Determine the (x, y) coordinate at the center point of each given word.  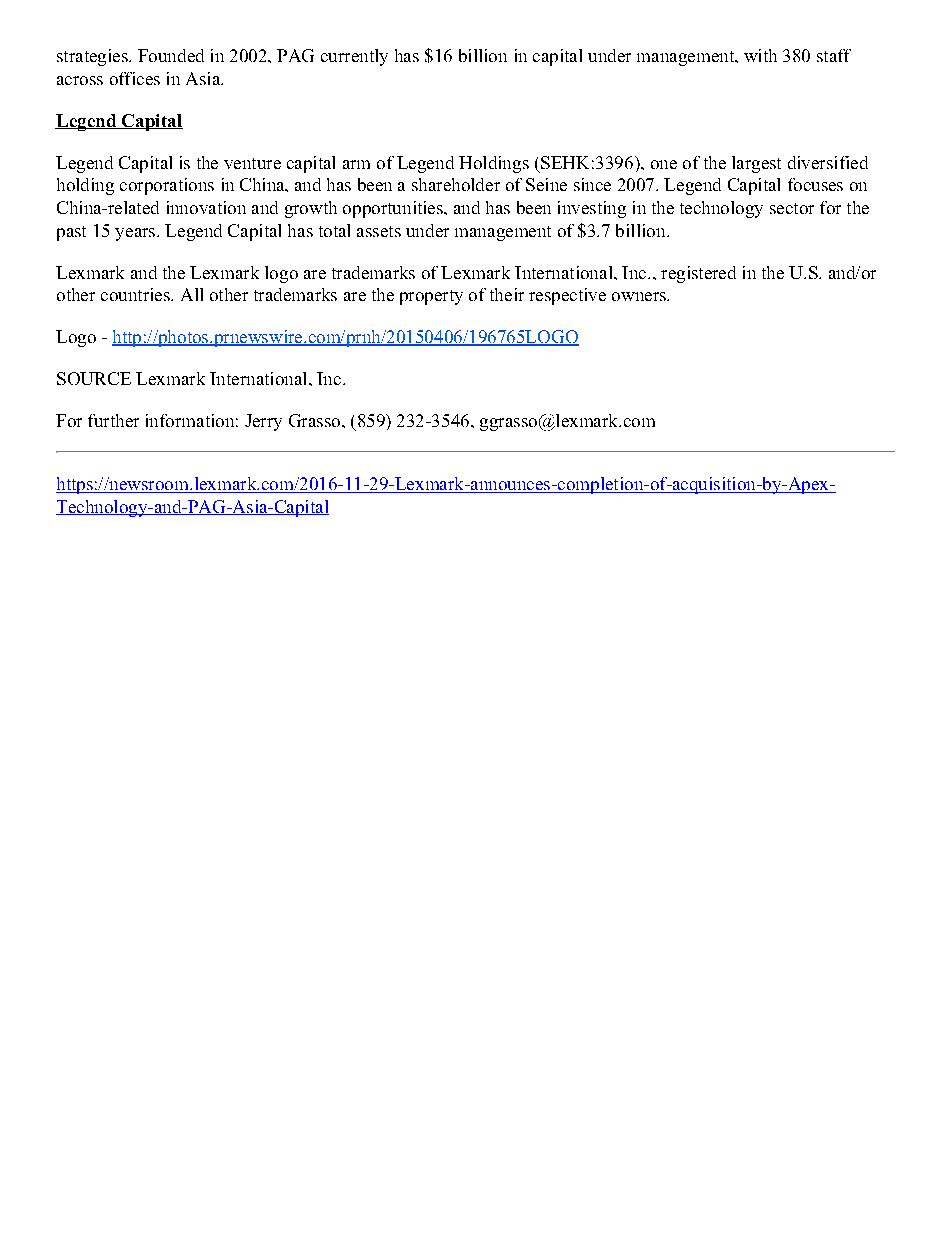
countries (136, 294)
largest (756, 164)
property (431, 297)
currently (354, 57)
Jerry (263, 422)
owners (640, 296)
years (136, 234)
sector (792, 208)
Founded (171, 55)
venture (252, 163)
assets (379, 231)
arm (356, 164)
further (113, 420)
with (760, 55)
